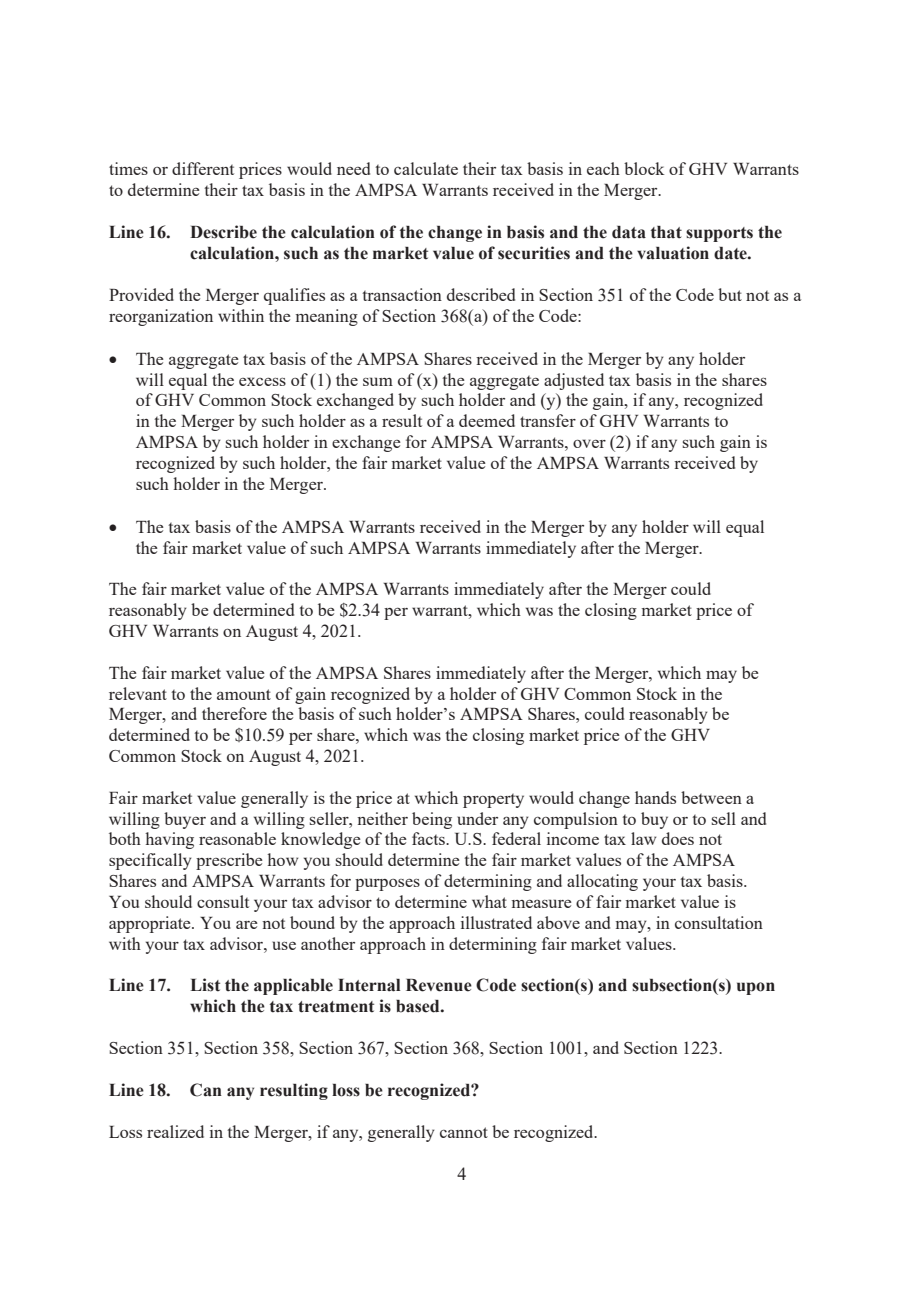  What do you see at coordinates (203, 168) in the page?
I see `different` at bounding box center [203, 168].
